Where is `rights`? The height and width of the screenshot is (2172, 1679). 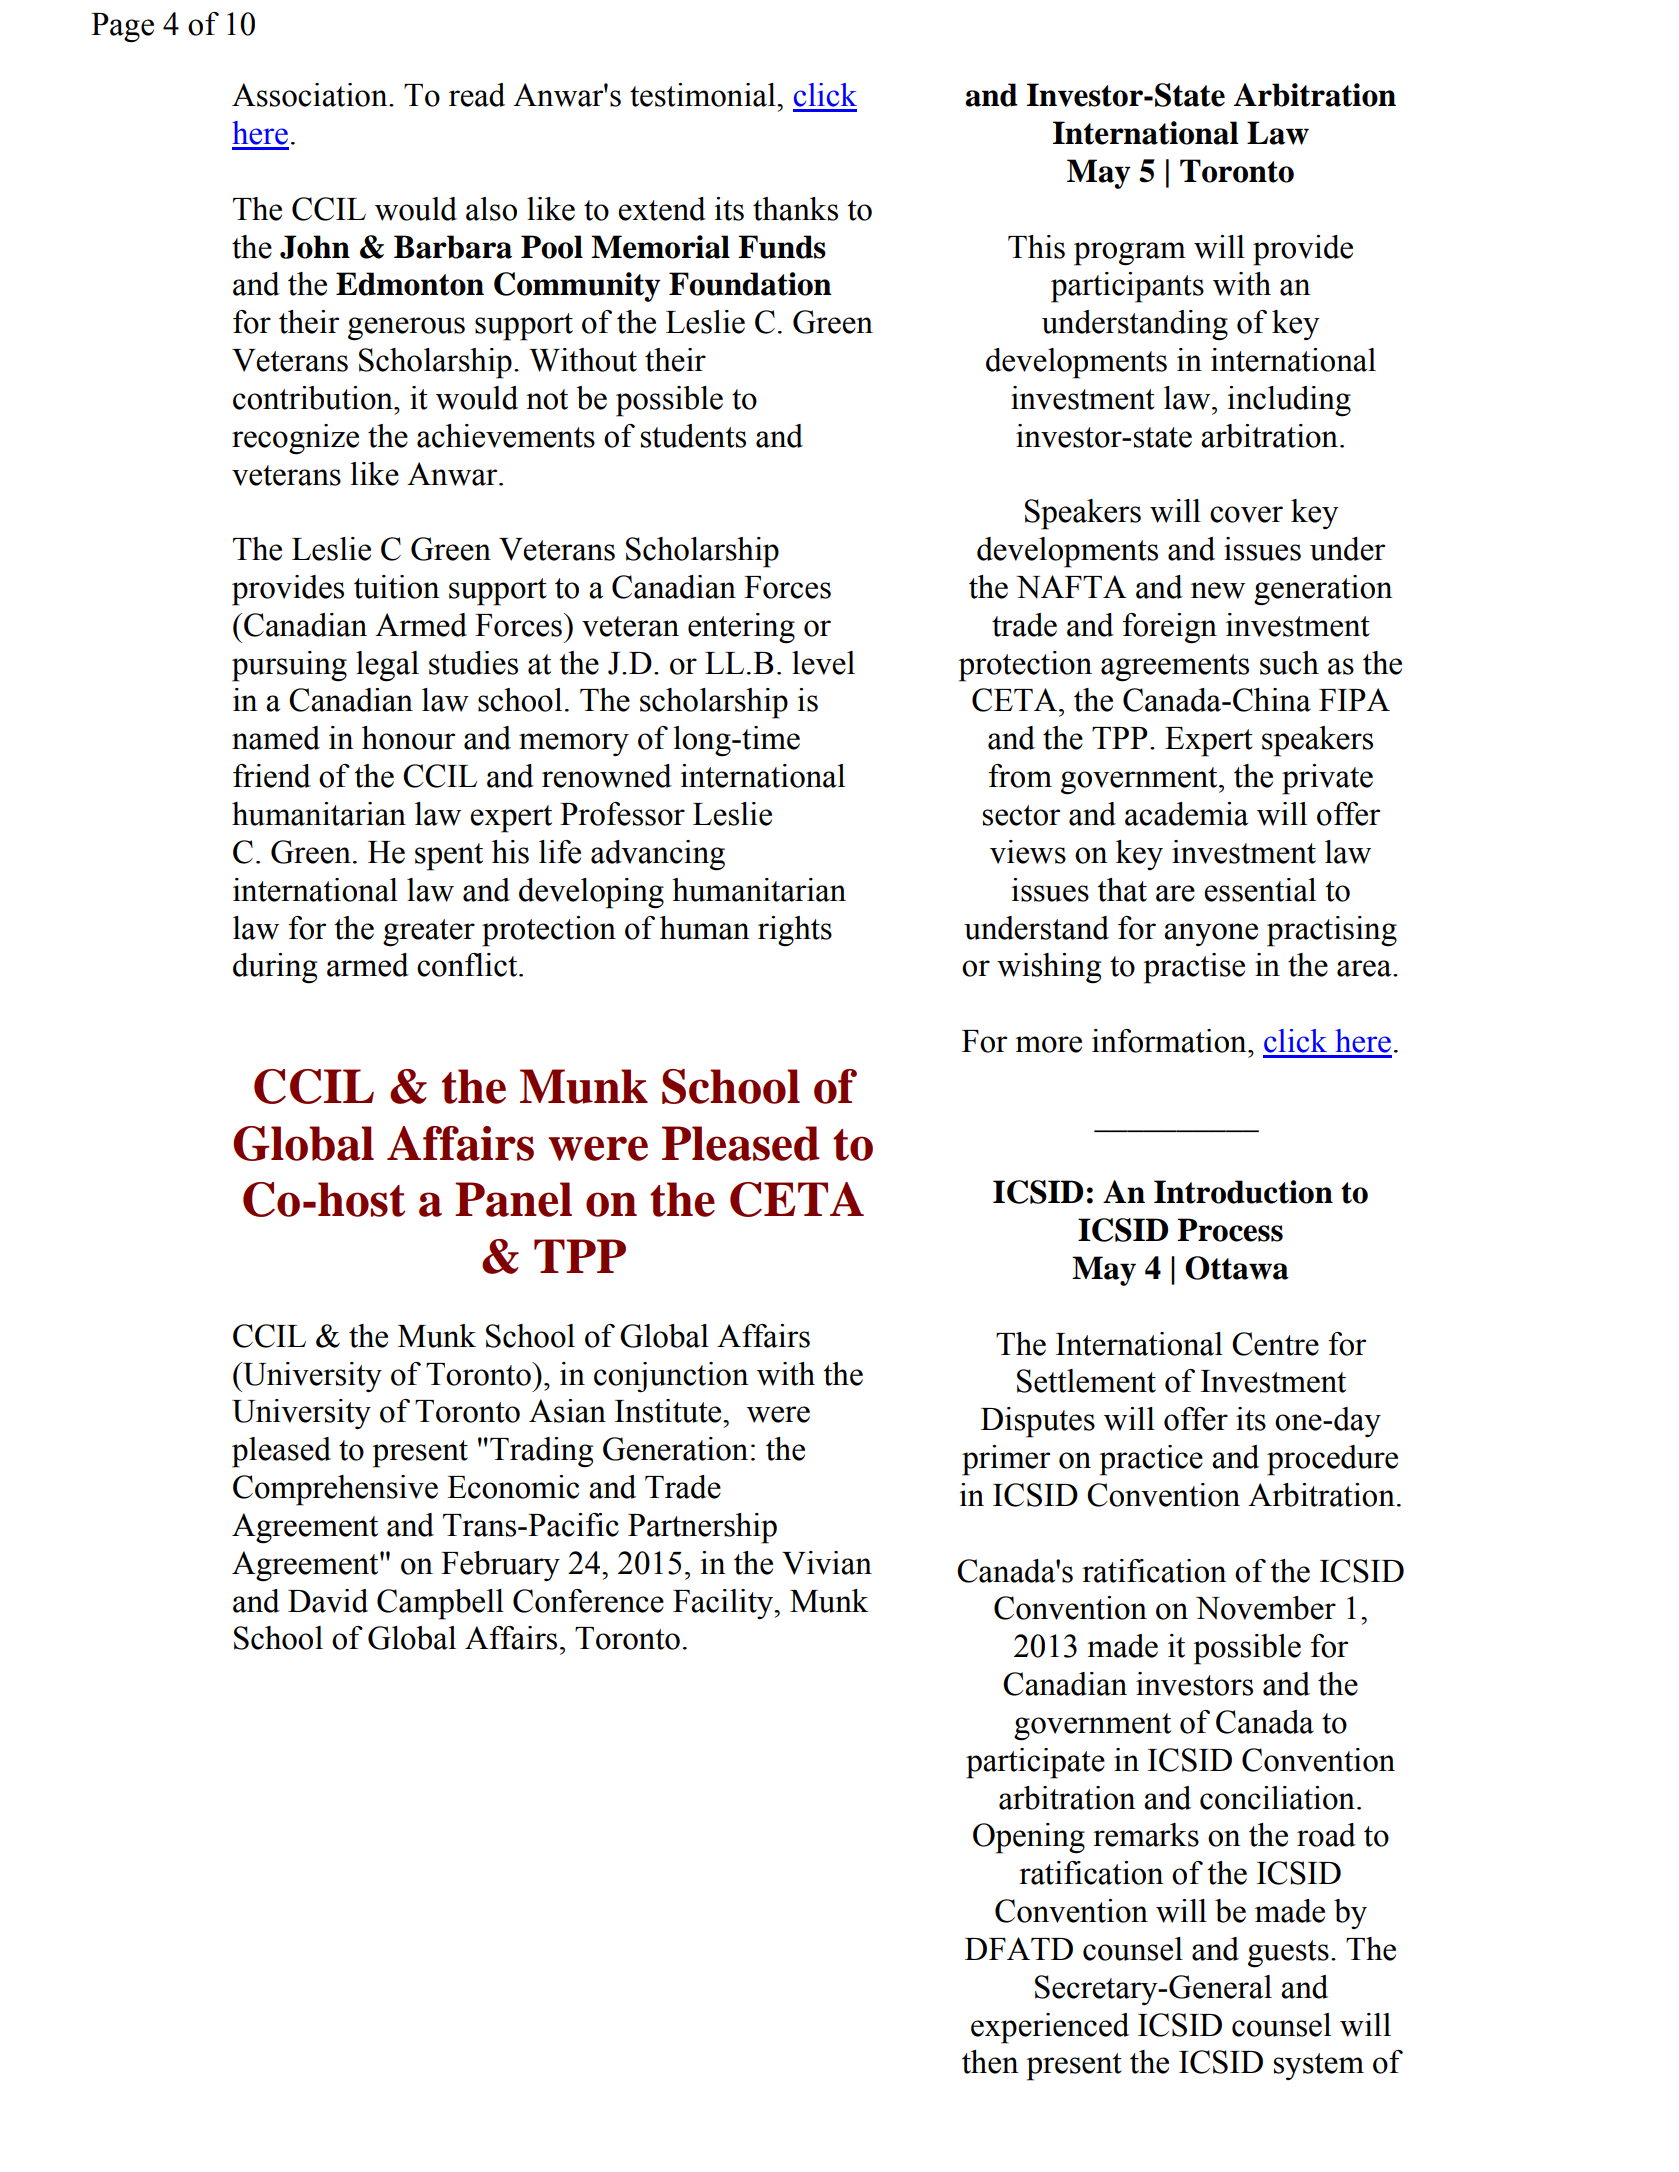 rights is located at coordinates (795, 931).
